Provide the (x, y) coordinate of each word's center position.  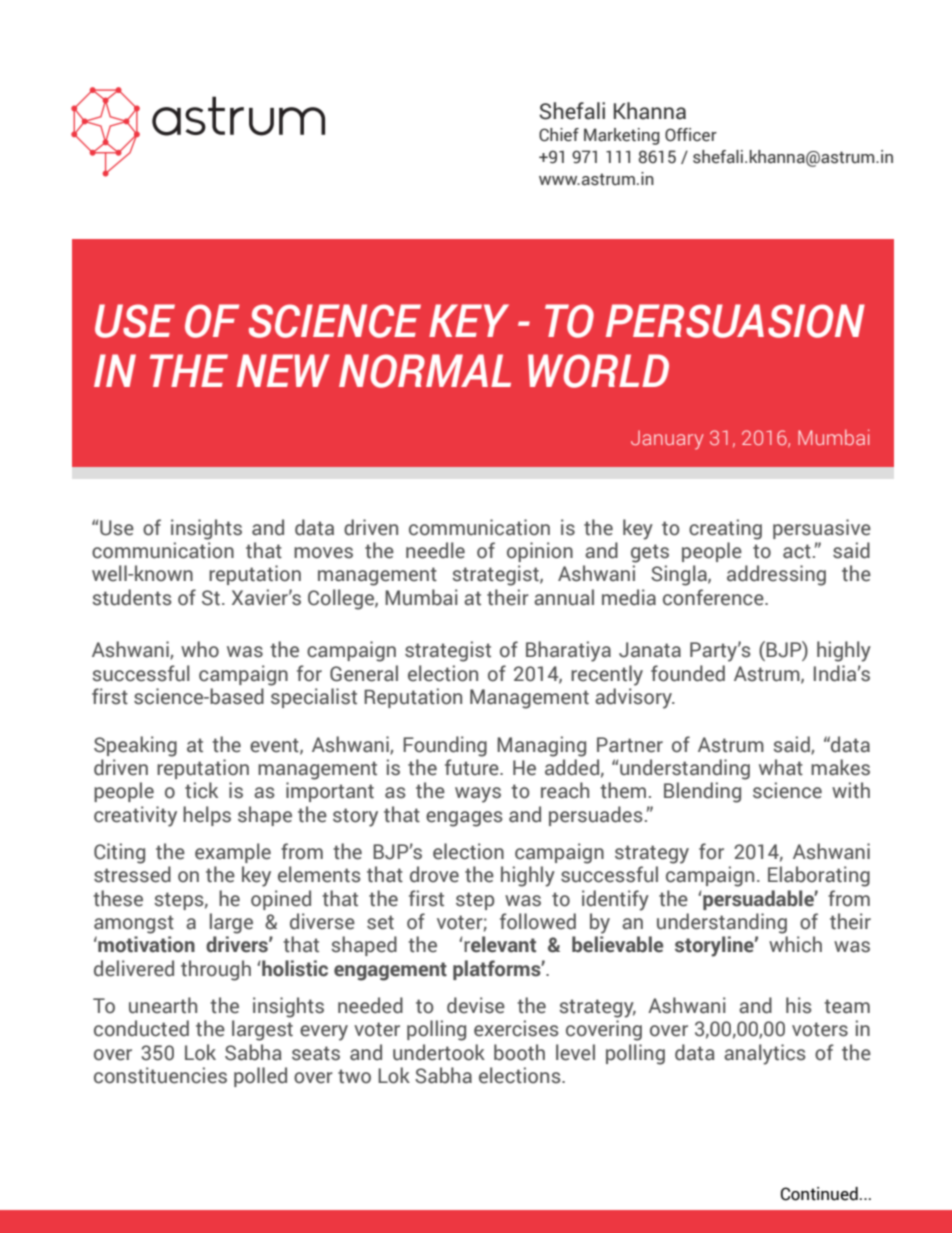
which (795, 944)
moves (323, 553)
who (200, 649)
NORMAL (425, 371)
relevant (500, 944)
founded (688, 673)
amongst (134, 924)
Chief (559, 135)
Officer (691, 135)
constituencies (160, 1075)
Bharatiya (568, 651)
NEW (283, 370)
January (667, 440)
